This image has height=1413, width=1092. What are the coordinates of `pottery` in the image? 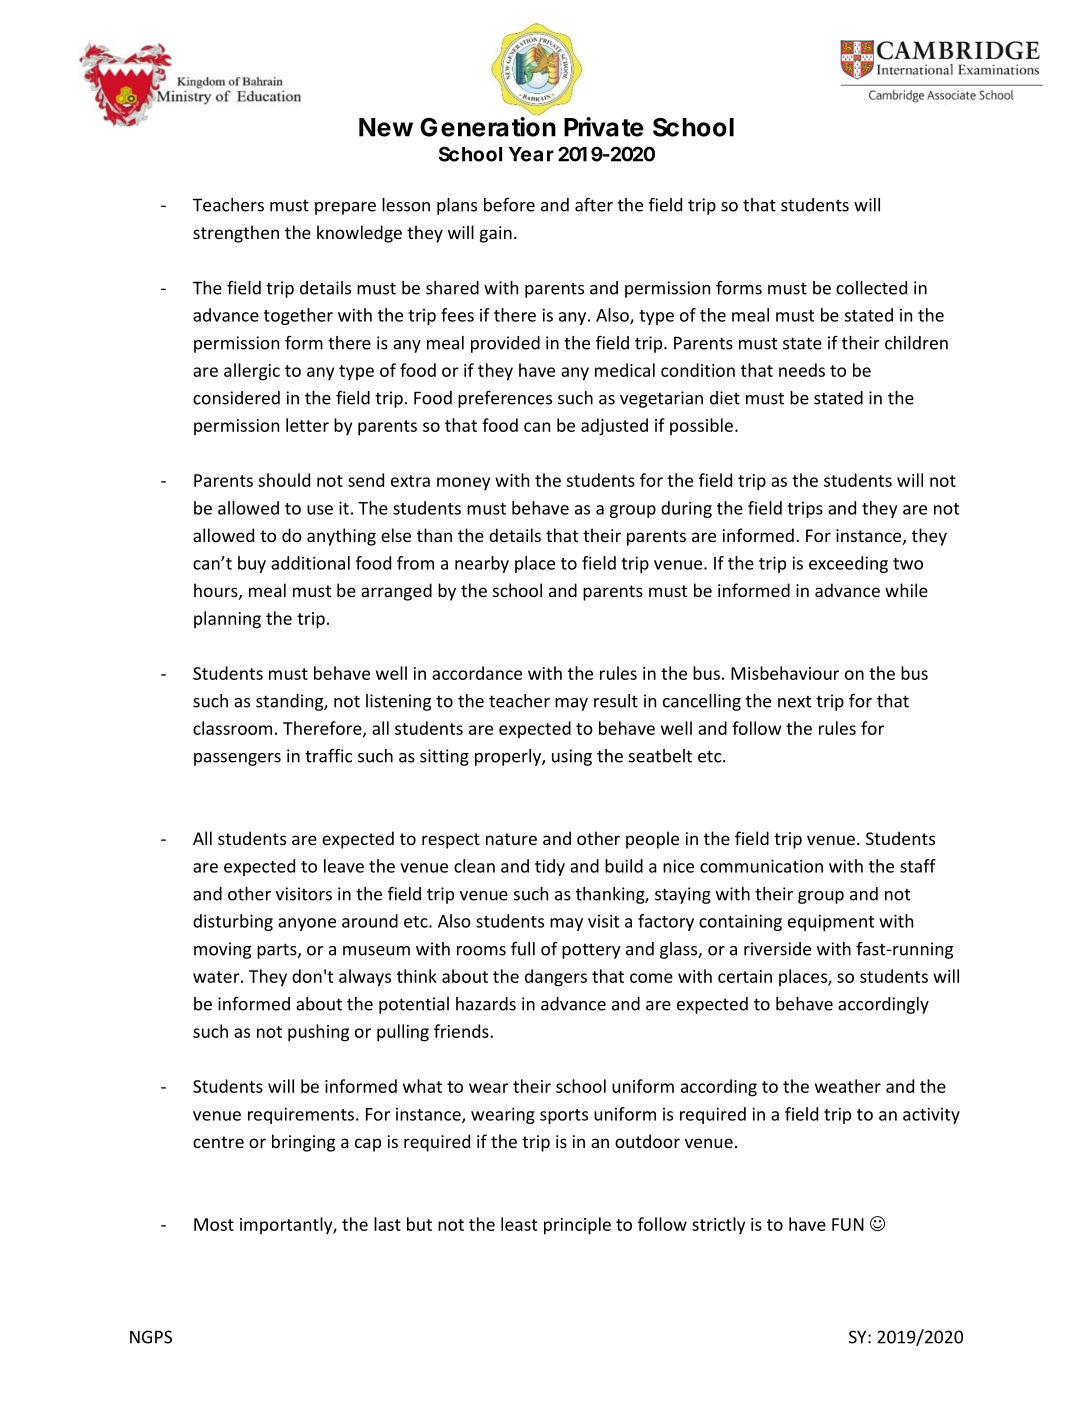 It's located at (591, 951).
